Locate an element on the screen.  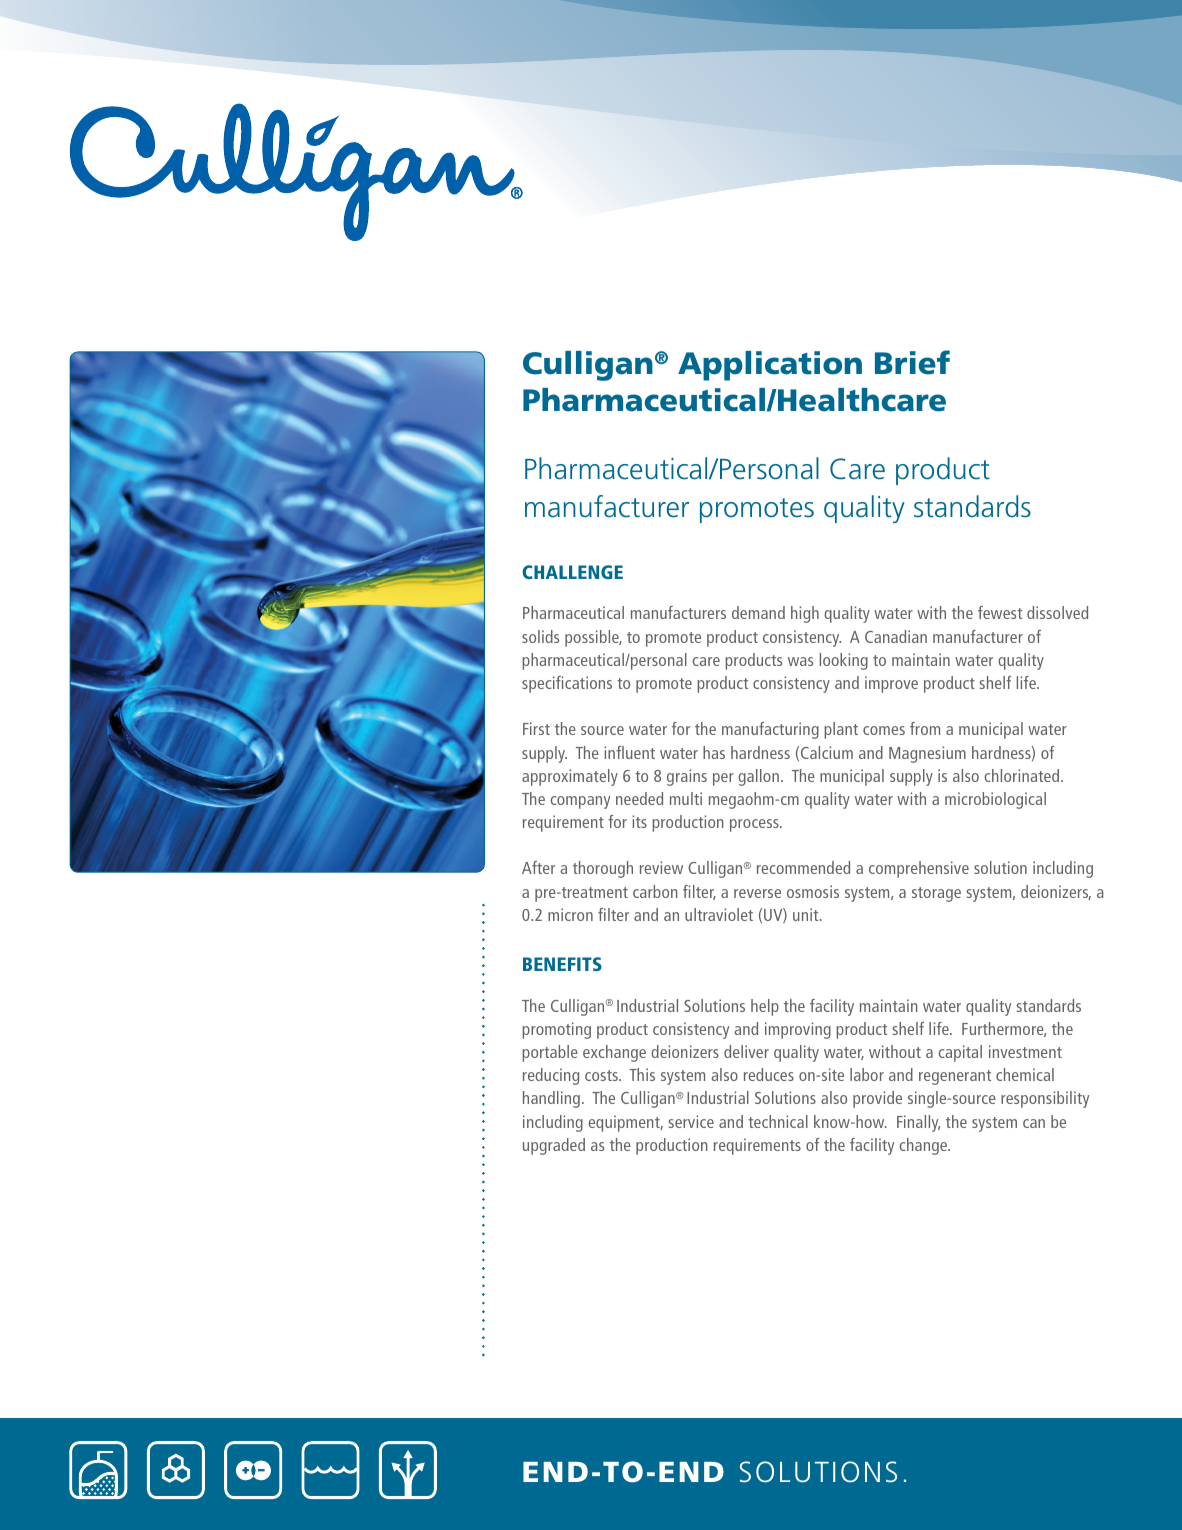
Application is located at coordinates (770, 366).
